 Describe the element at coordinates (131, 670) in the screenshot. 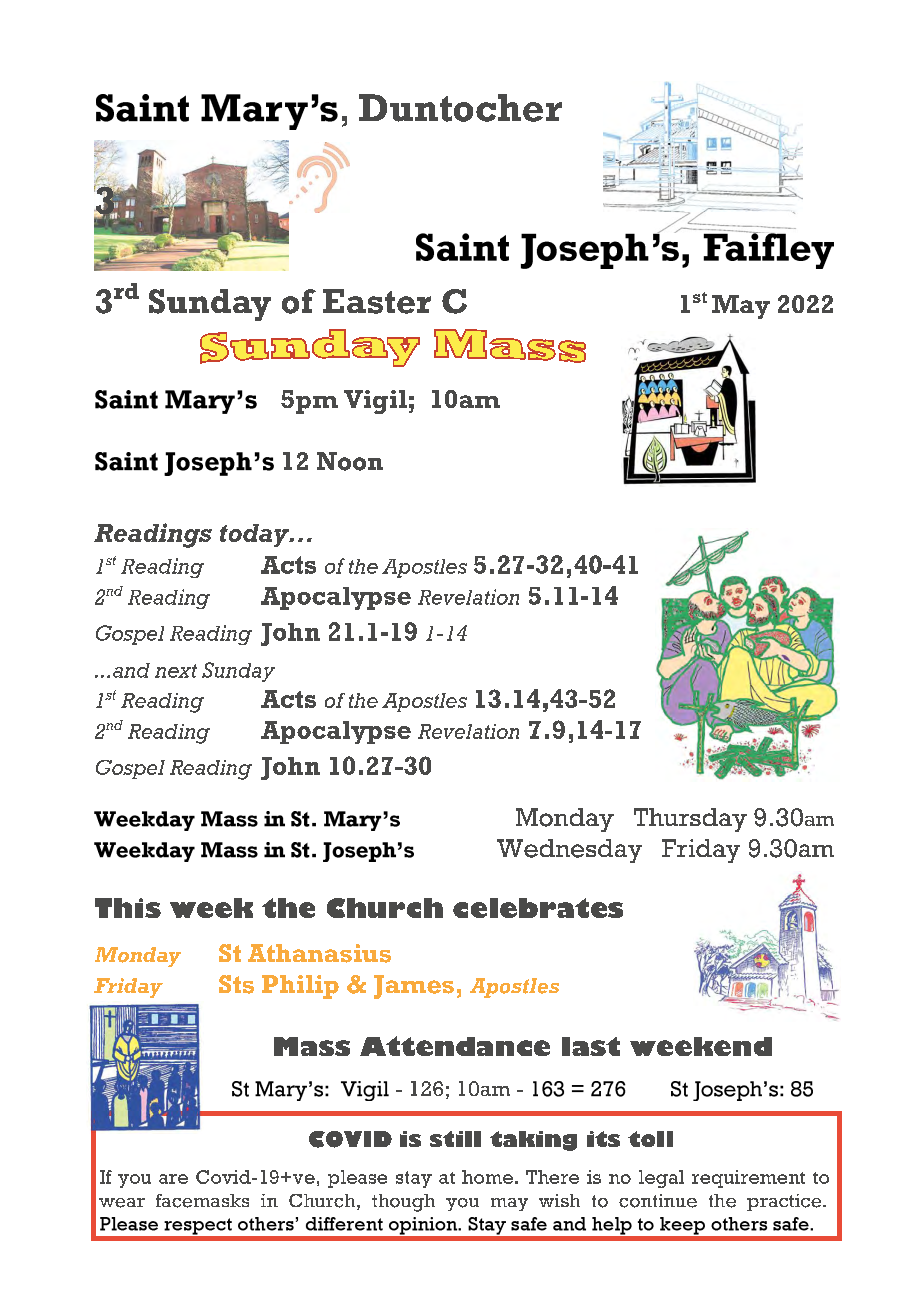

I see `and` at that location.
